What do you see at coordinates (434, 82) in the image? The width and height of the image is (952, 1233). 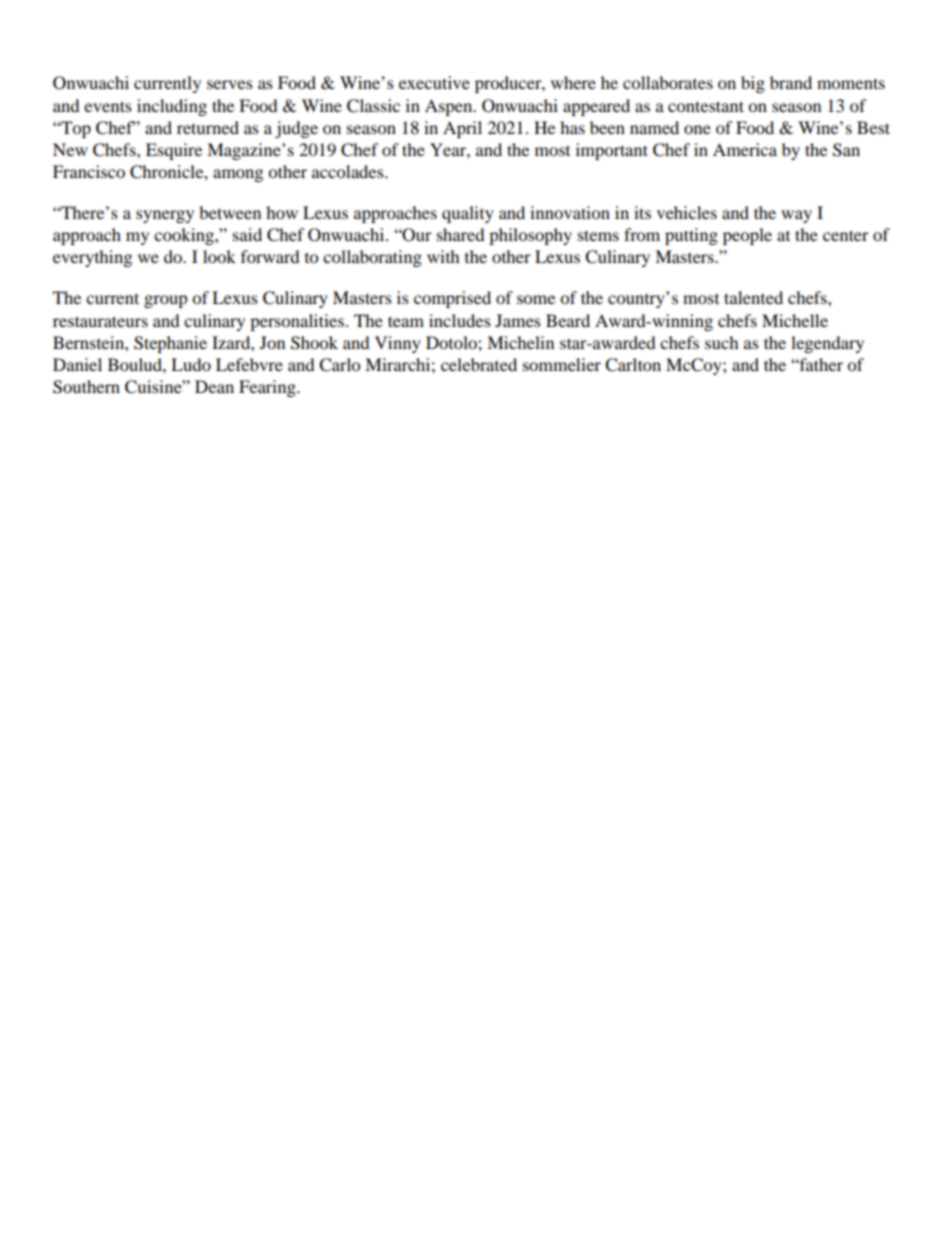 I see `executive` at bounding box center [434, 82].
